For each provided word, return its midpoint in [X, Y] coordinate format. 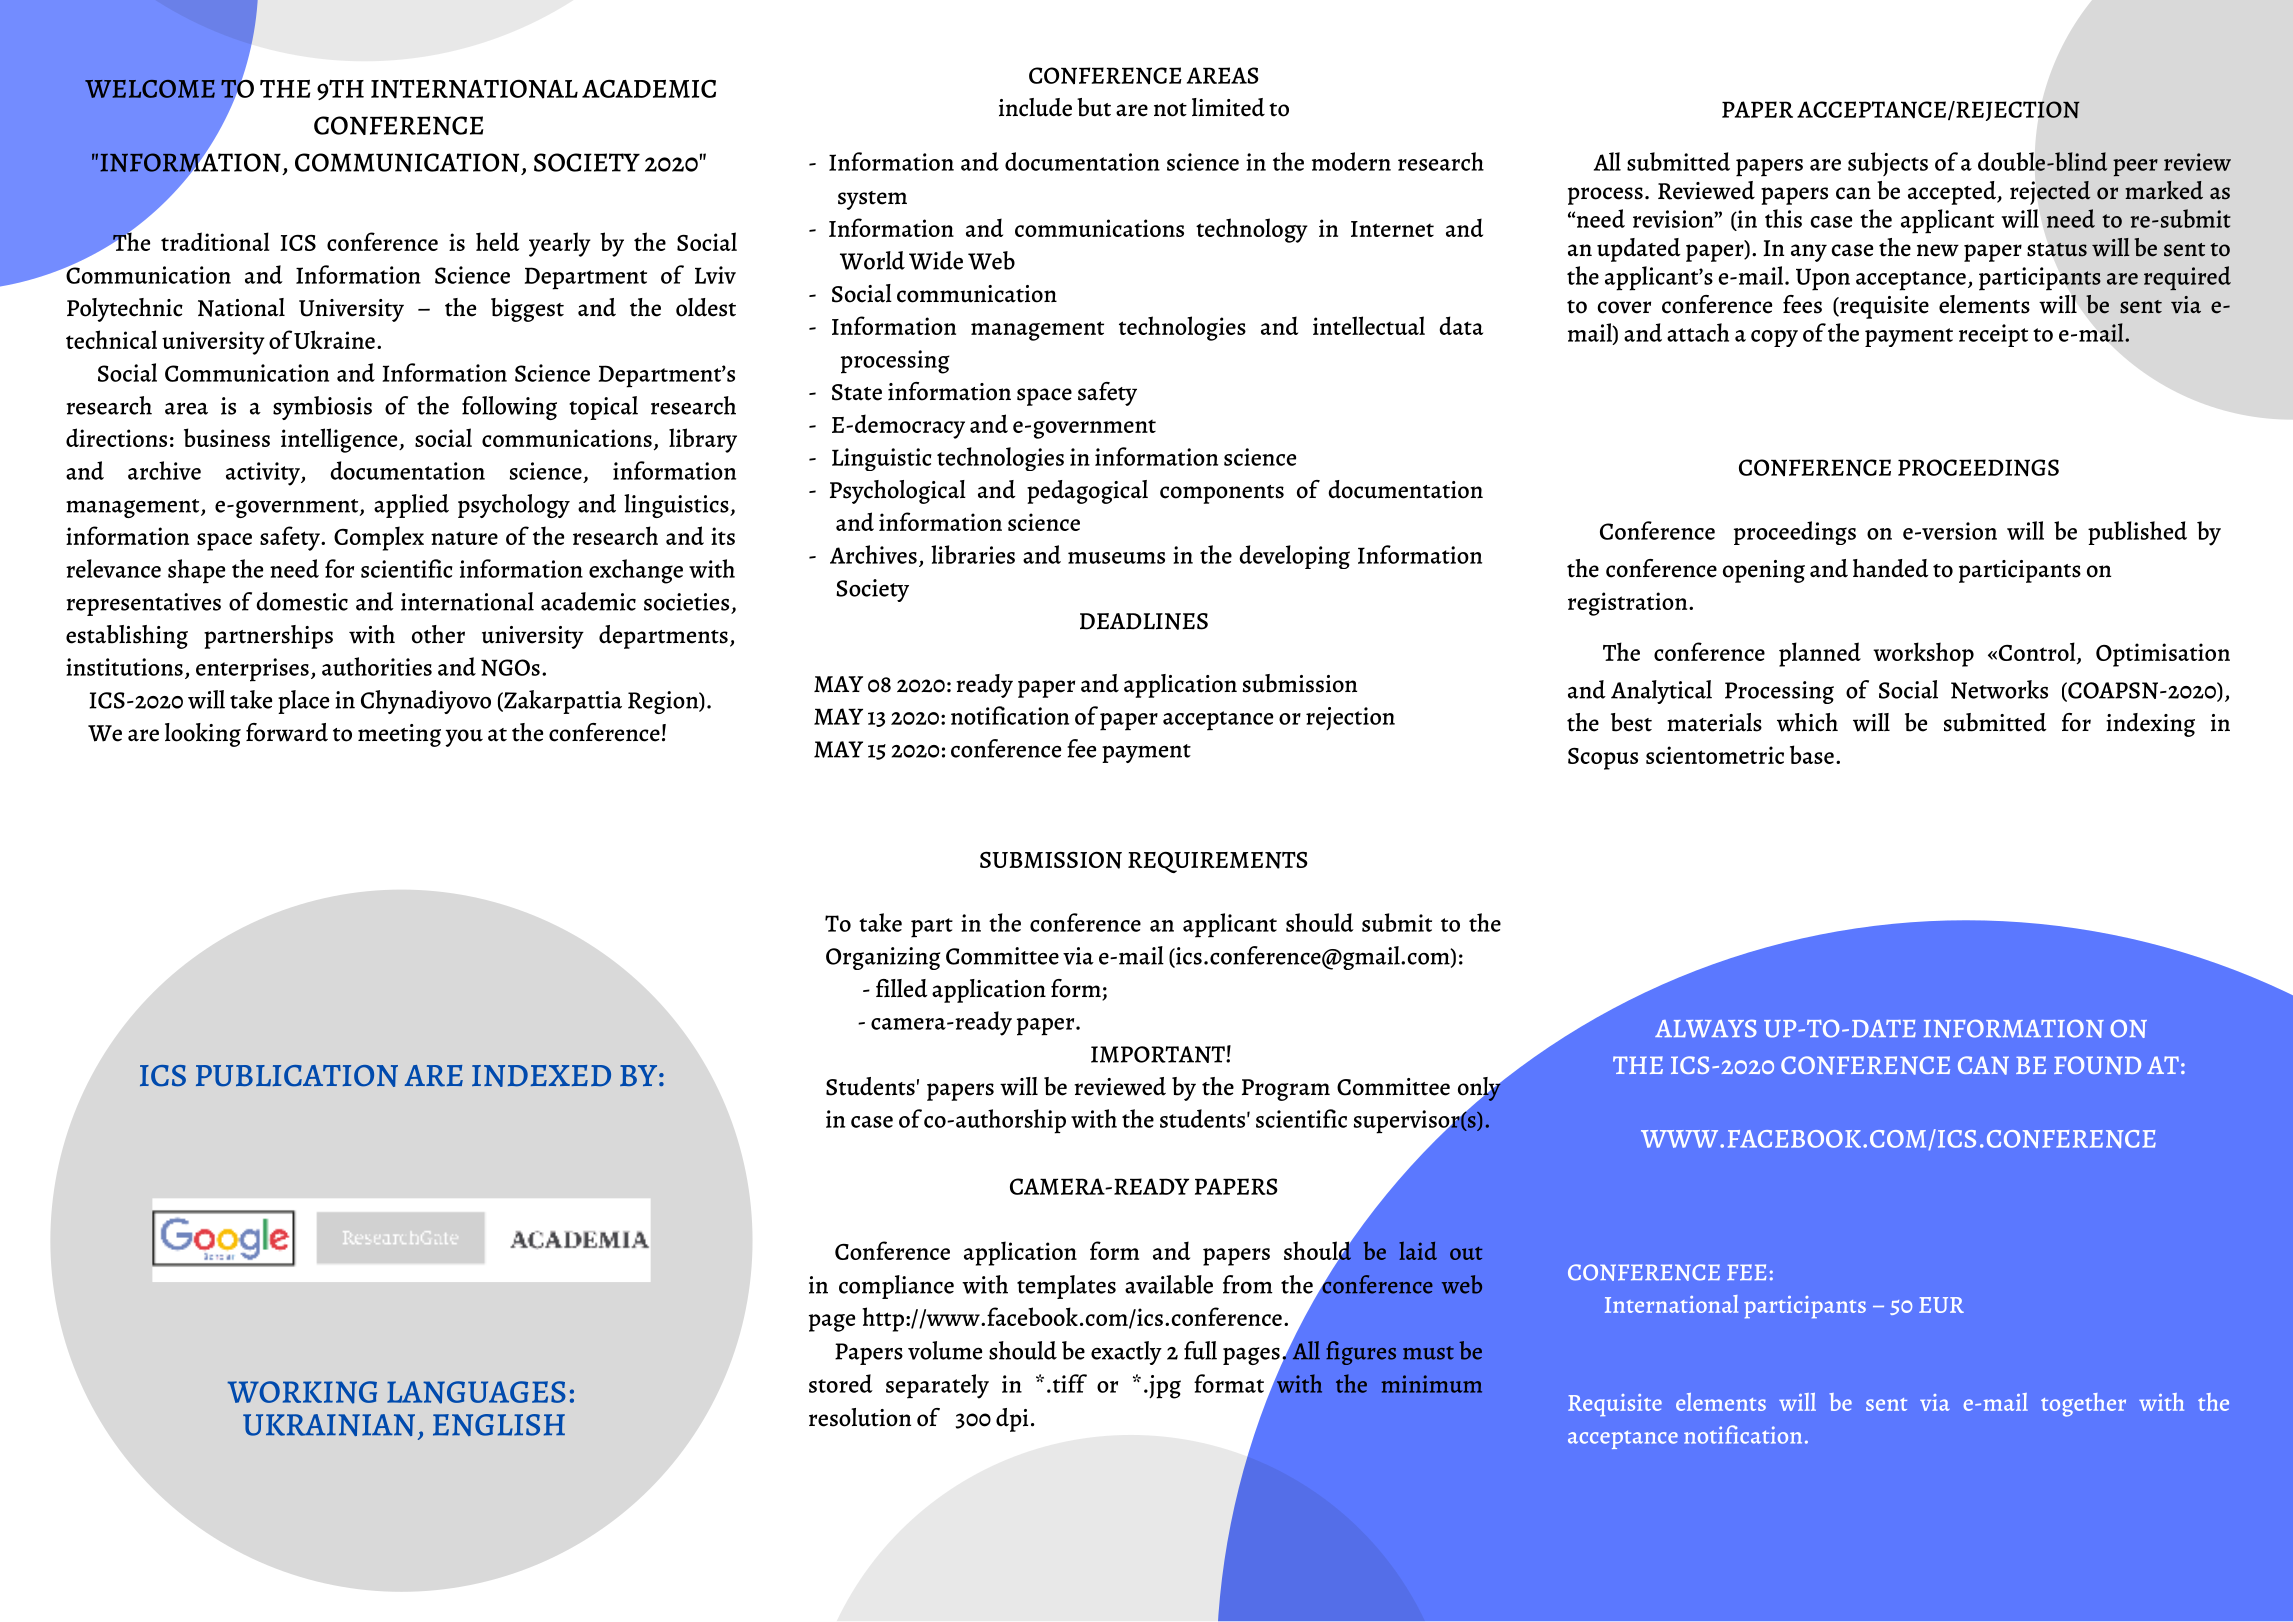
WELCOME [150, 89]
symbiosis [322, 408]
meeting [399, 735]
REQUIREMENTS [1218, 862]
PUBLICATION [297, 1076]
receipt [1993, 335]
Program [1286, 1090]
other [438, 634]
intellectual [1369, 325]
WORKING [302, 1392]
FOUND [2097, 1065]
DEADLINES [1144, 621]
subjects [1888, 164]
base [1812, 754]
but [1094, 107]
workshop [1923, 654]
